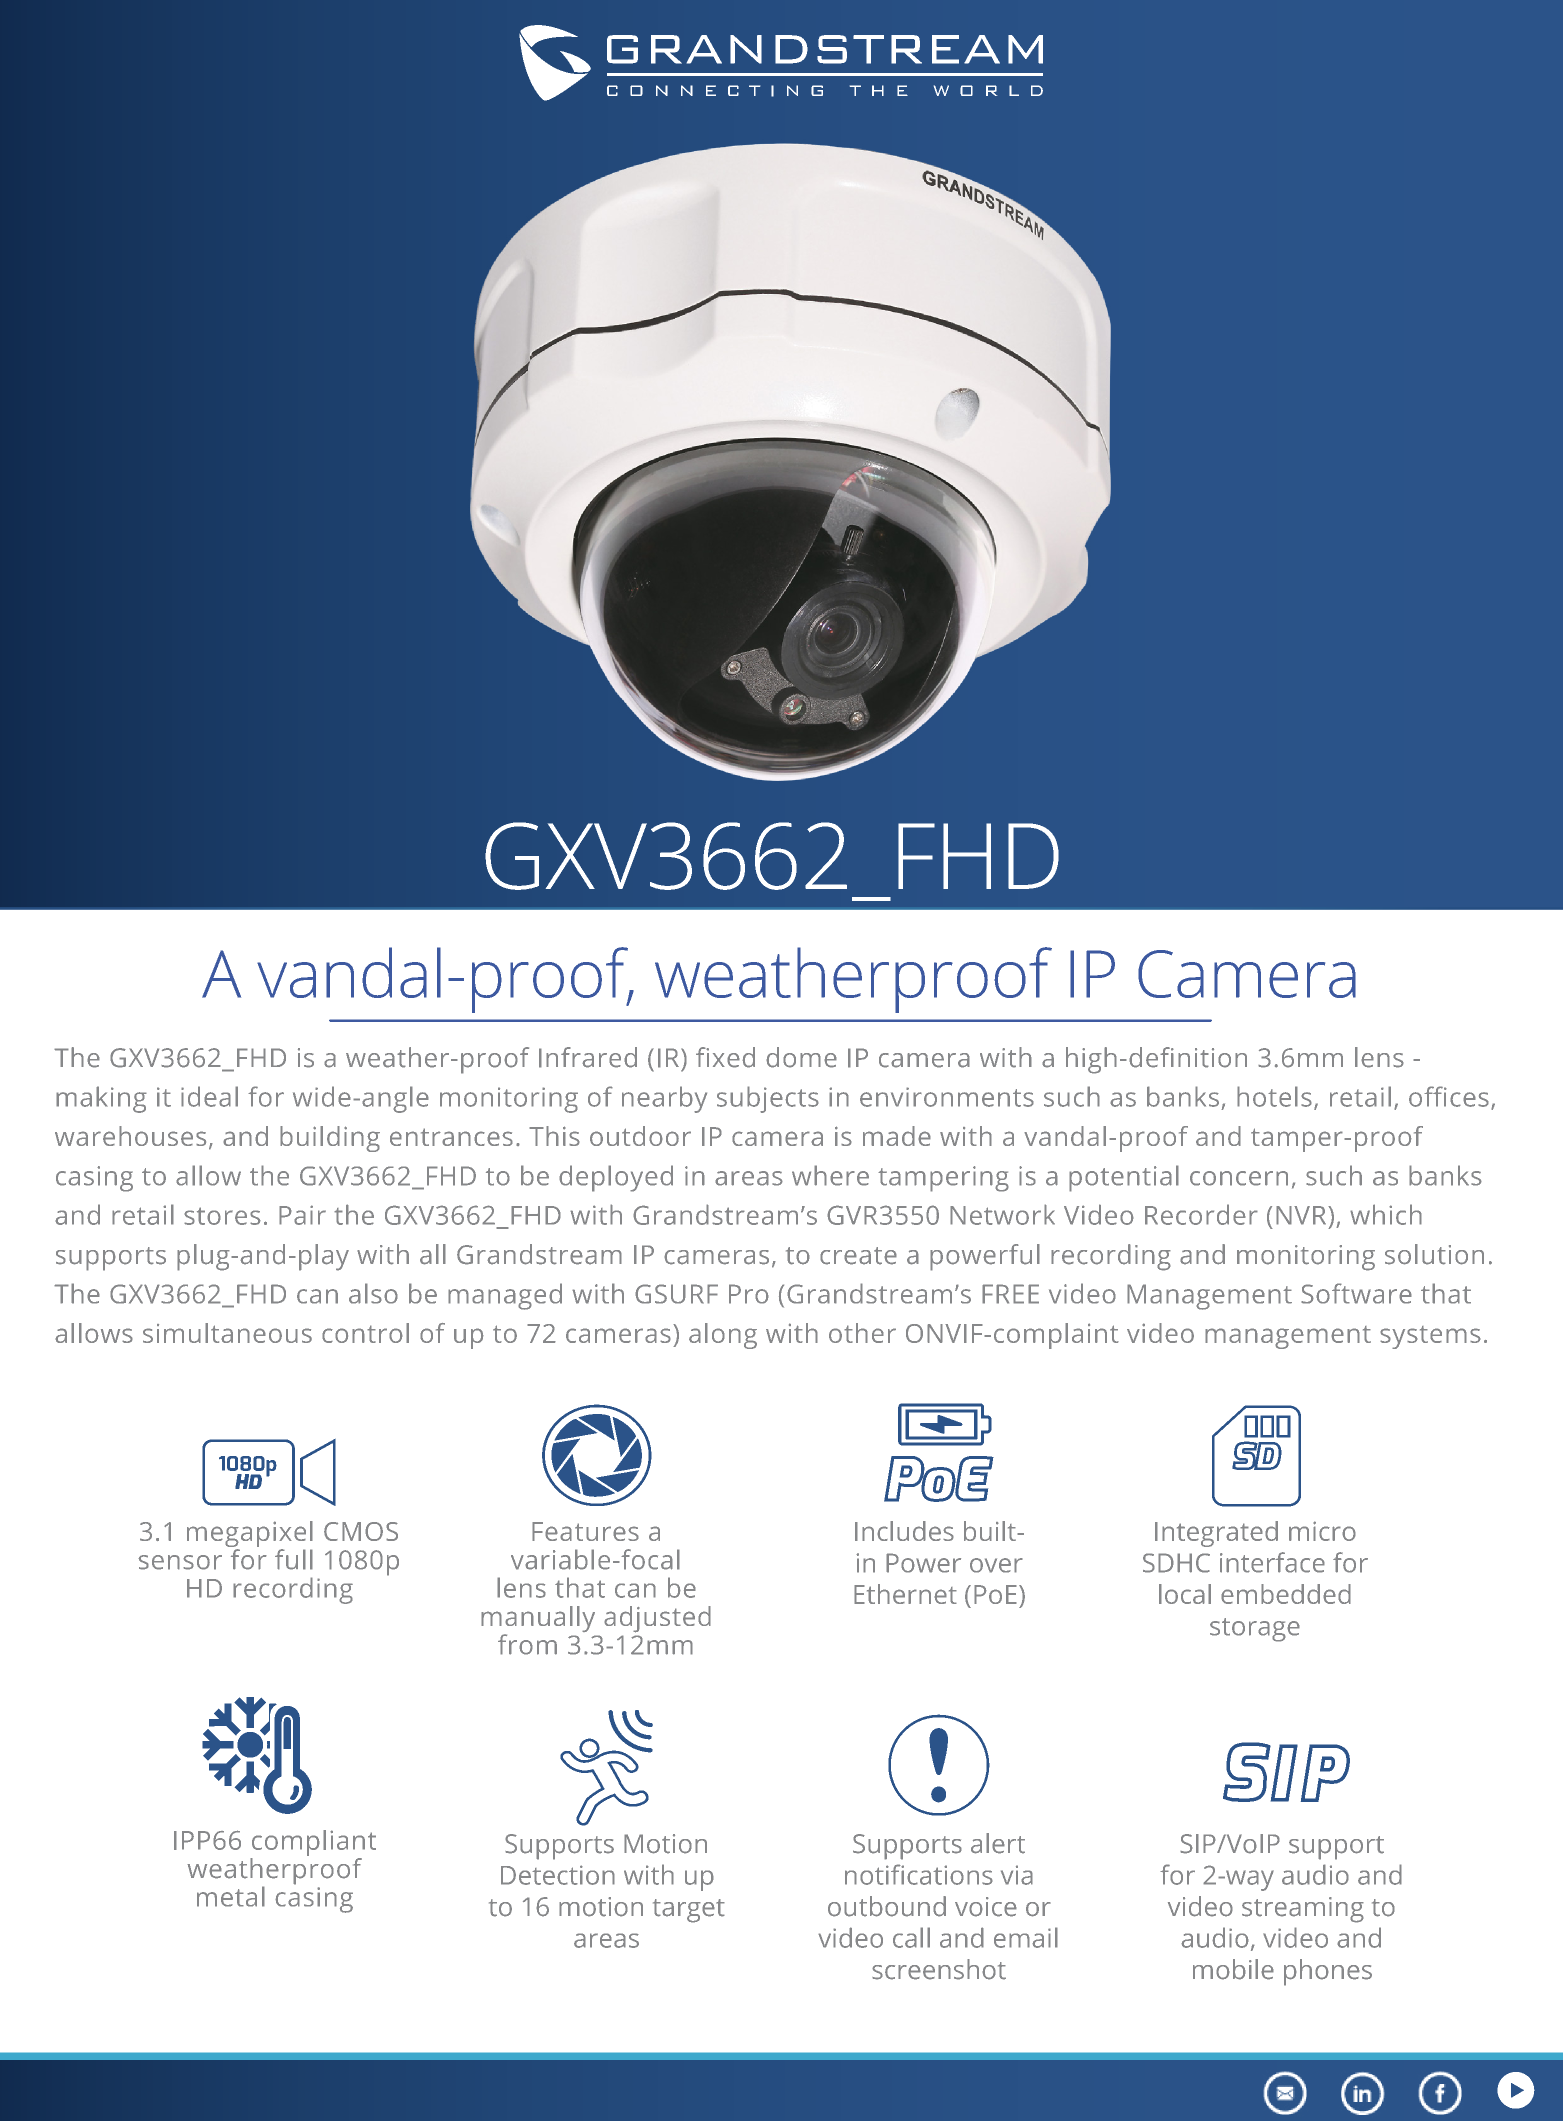  I want to click on storage, so click(1255, 1630).
